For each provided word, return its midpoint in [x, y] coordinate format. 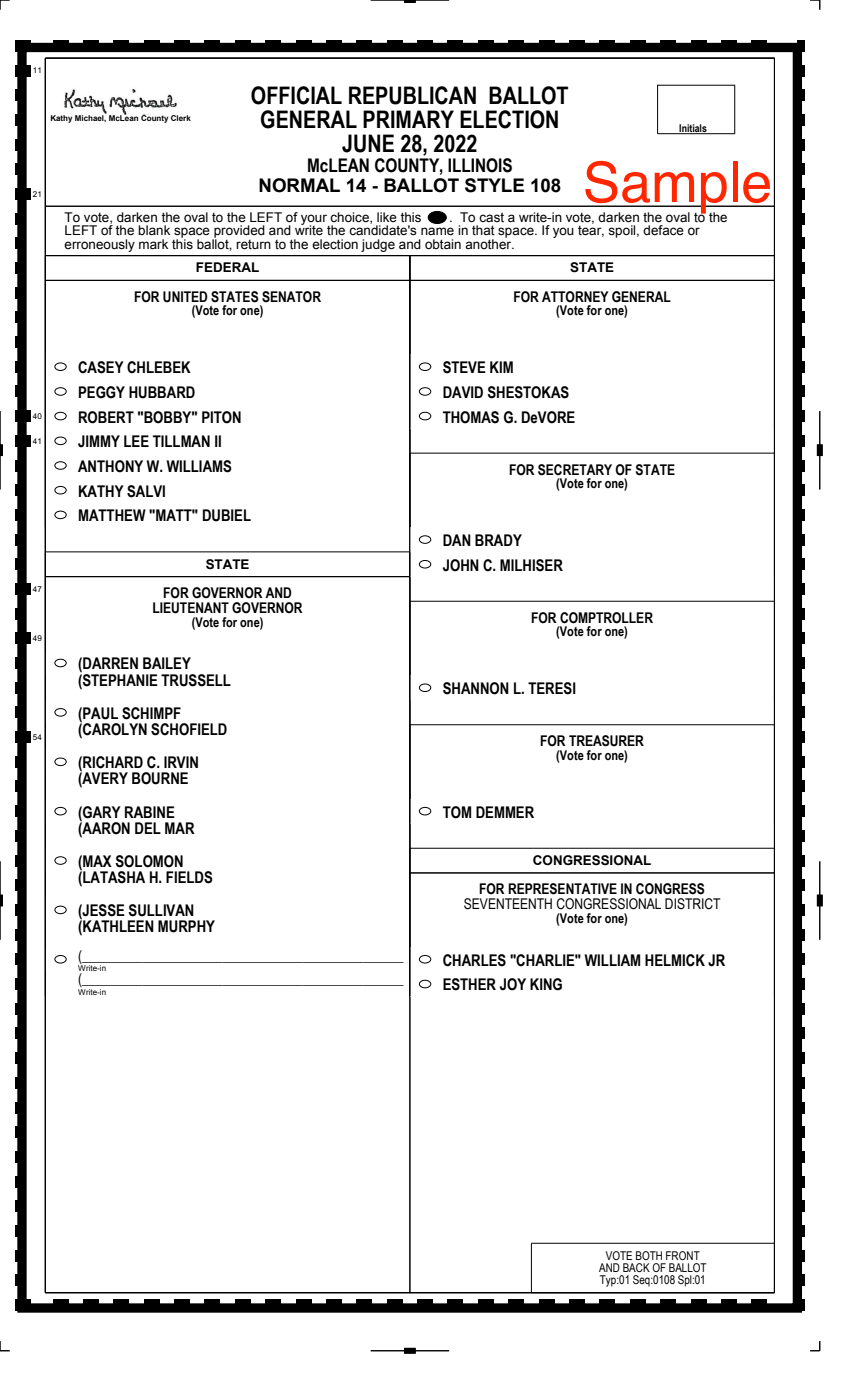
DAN [457, 540]
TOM [457, 812]
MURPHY [186, 926]
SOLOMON [149, 861]
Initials [693, 129]
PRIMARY [408, 119]
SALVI [146, 491]
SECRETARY [575, 470]
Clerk [181, 118]
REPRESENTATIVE [562, 889]
